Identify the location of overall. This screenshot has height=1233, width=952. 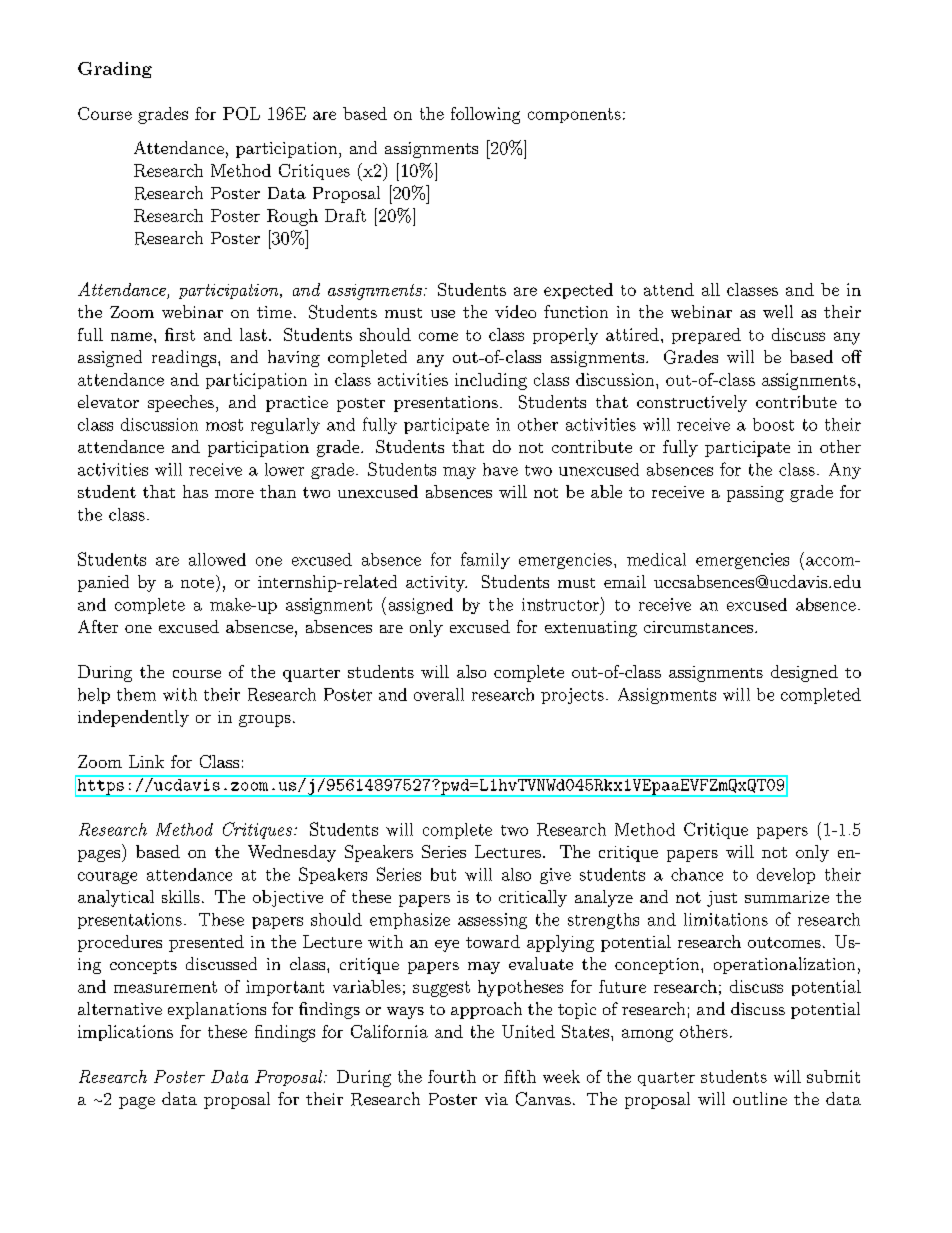
(439, 694).
